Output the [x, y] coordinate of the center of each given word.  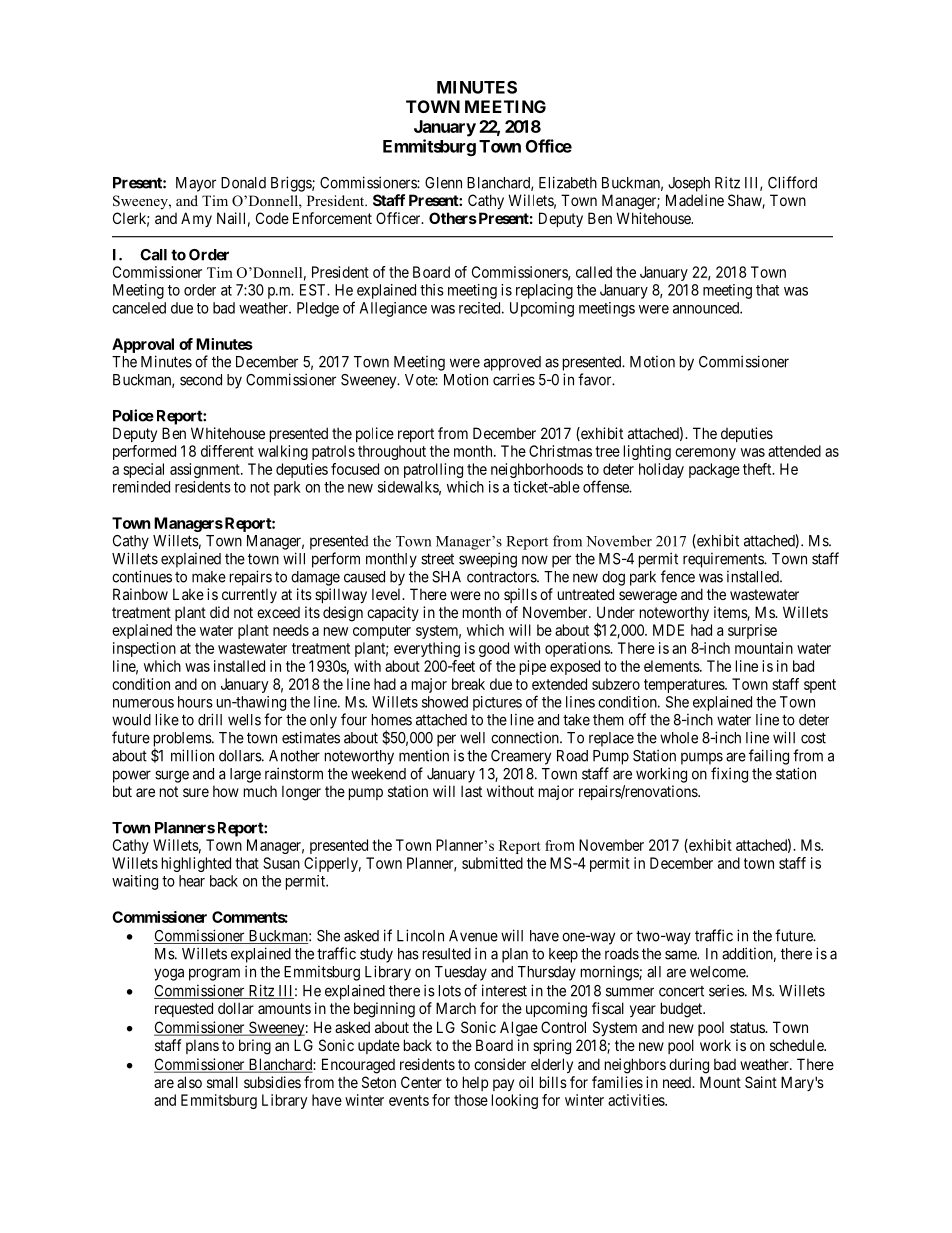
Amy [196, 219]
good [494, 649]
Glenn [443, 183]
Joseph [689, 184]
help [475, 1083]
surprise [752, 631]
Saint [761, 1082]
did [219, 612]
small [222, 1082]
